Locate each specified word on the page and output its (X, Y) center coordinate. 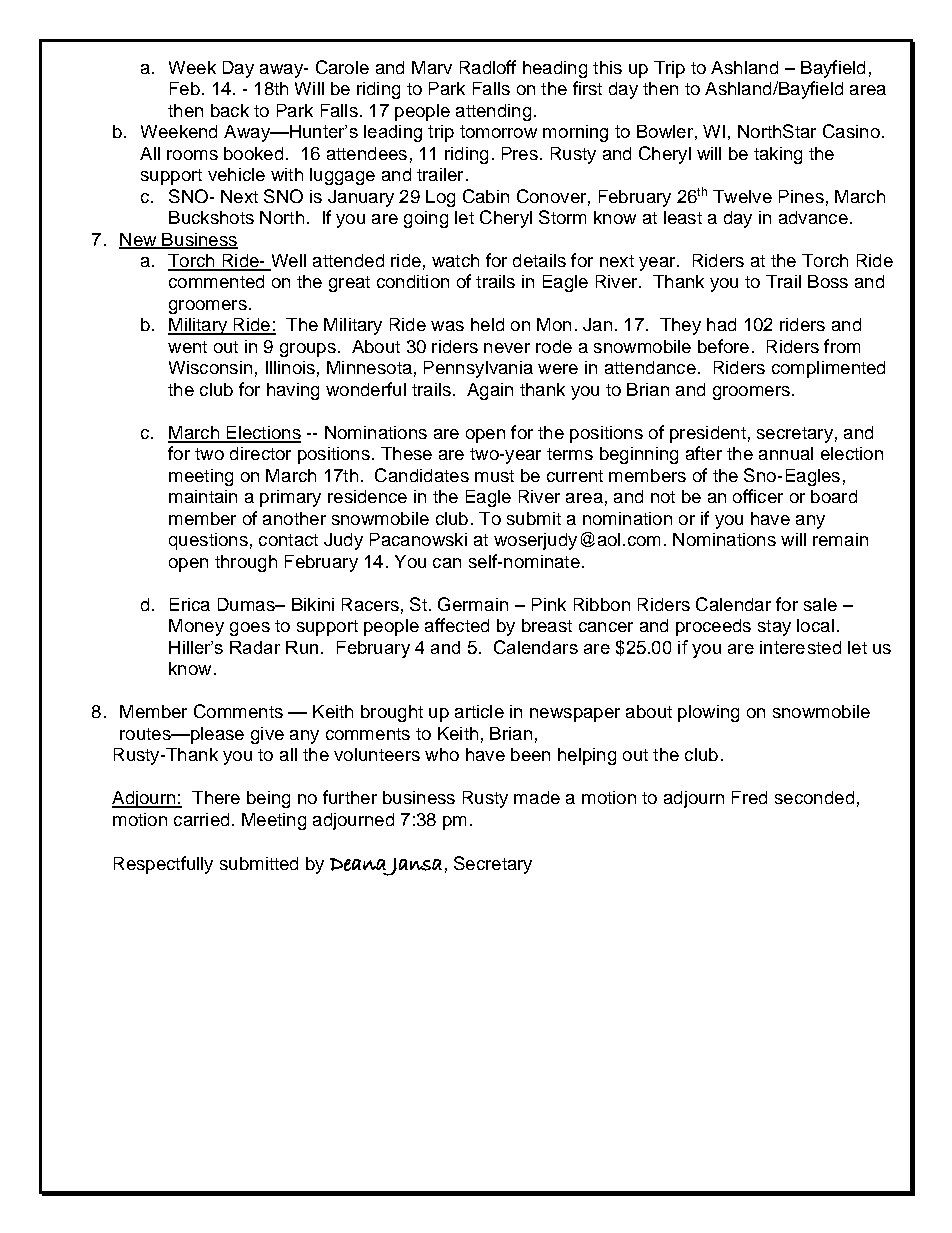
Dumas (247, 604)
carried (201, 819)
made (537, 797)
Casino (851, 131)
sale (820, 604)
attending (493, 112)
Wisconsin (210, 367)
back (230, 110)
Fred (749, 797)
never (507, 348)
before (723, 346)
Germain (473, 604)
